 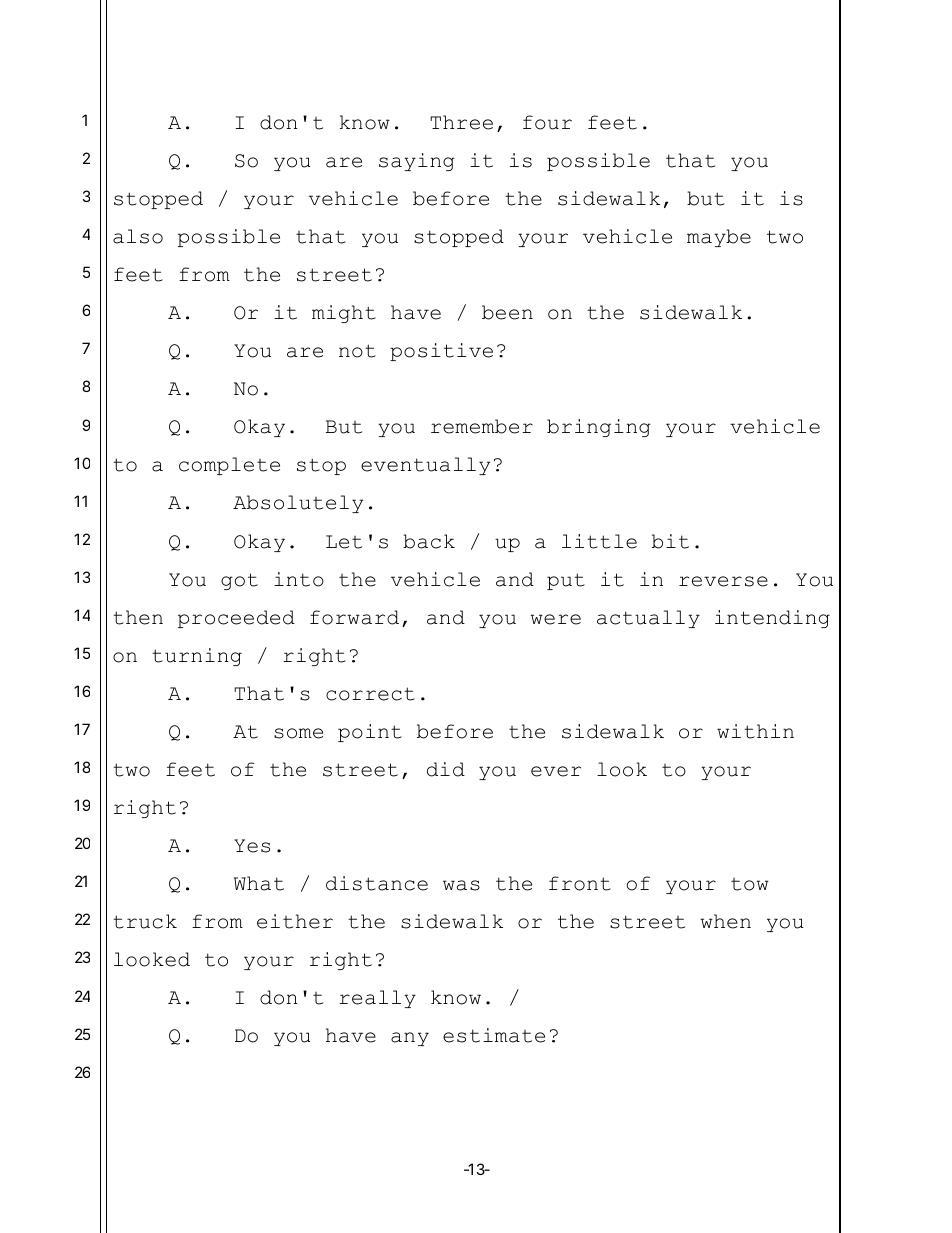 I want to click on bit, so click(x=670, y=541).
